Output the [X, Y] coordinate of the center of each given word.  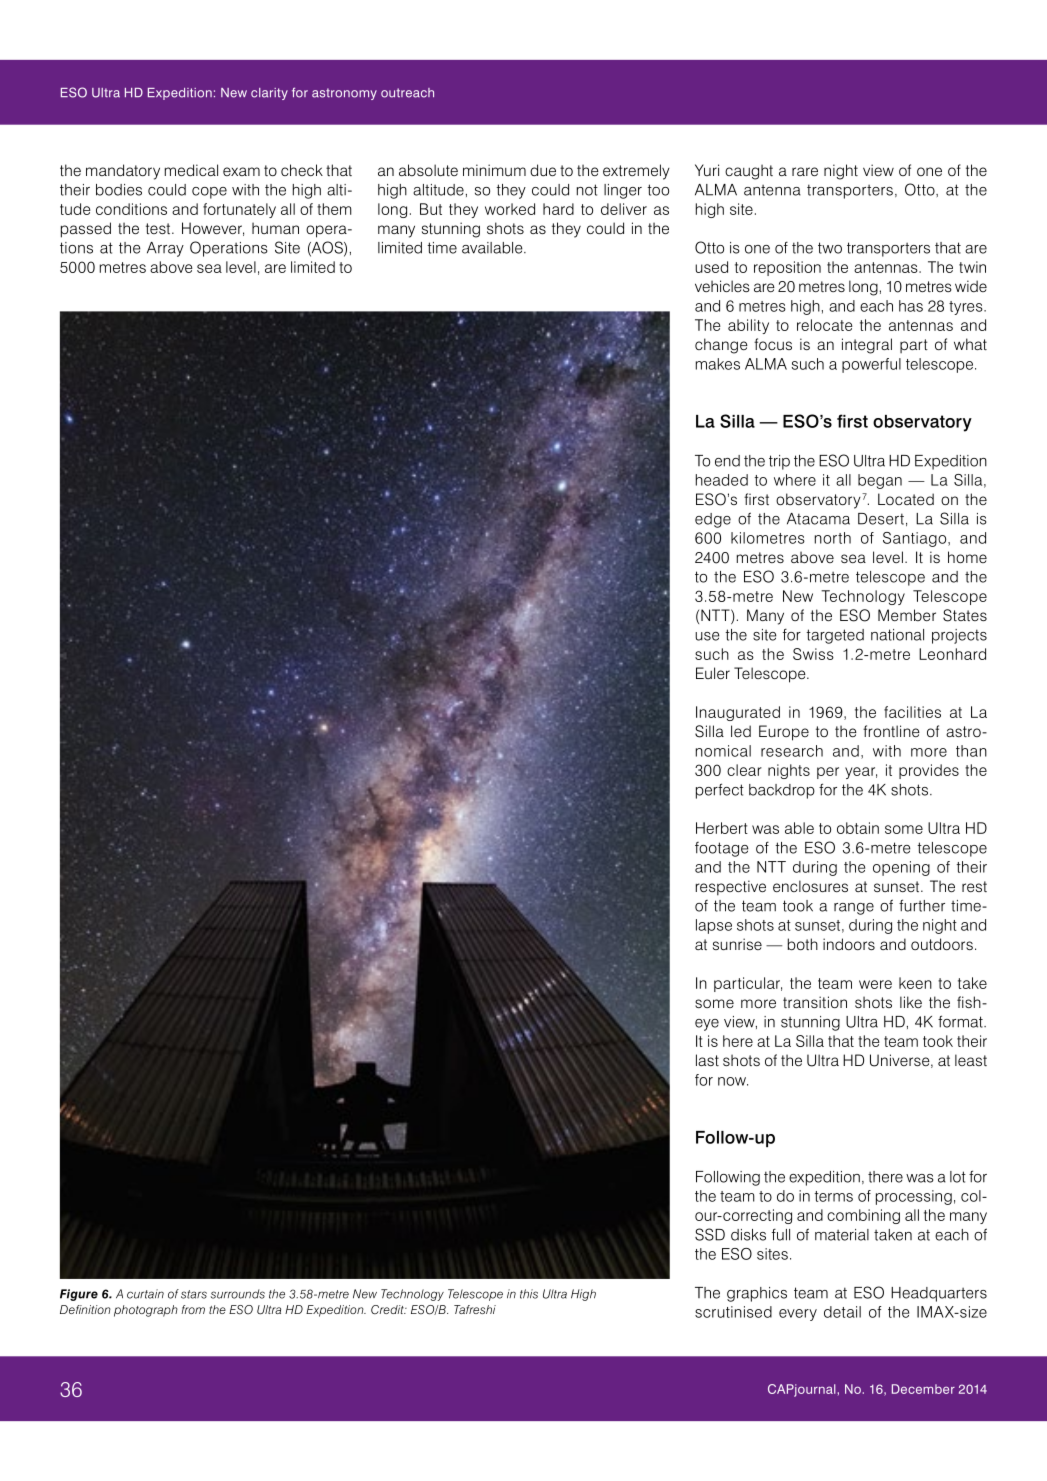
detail [842, 1312]
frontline [891, 731]
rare [805, 171]
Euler [713, 673]
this [529, 1294]
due [543, 170]
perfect [720, 791]
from [193, 1309]
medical [191, 170]
